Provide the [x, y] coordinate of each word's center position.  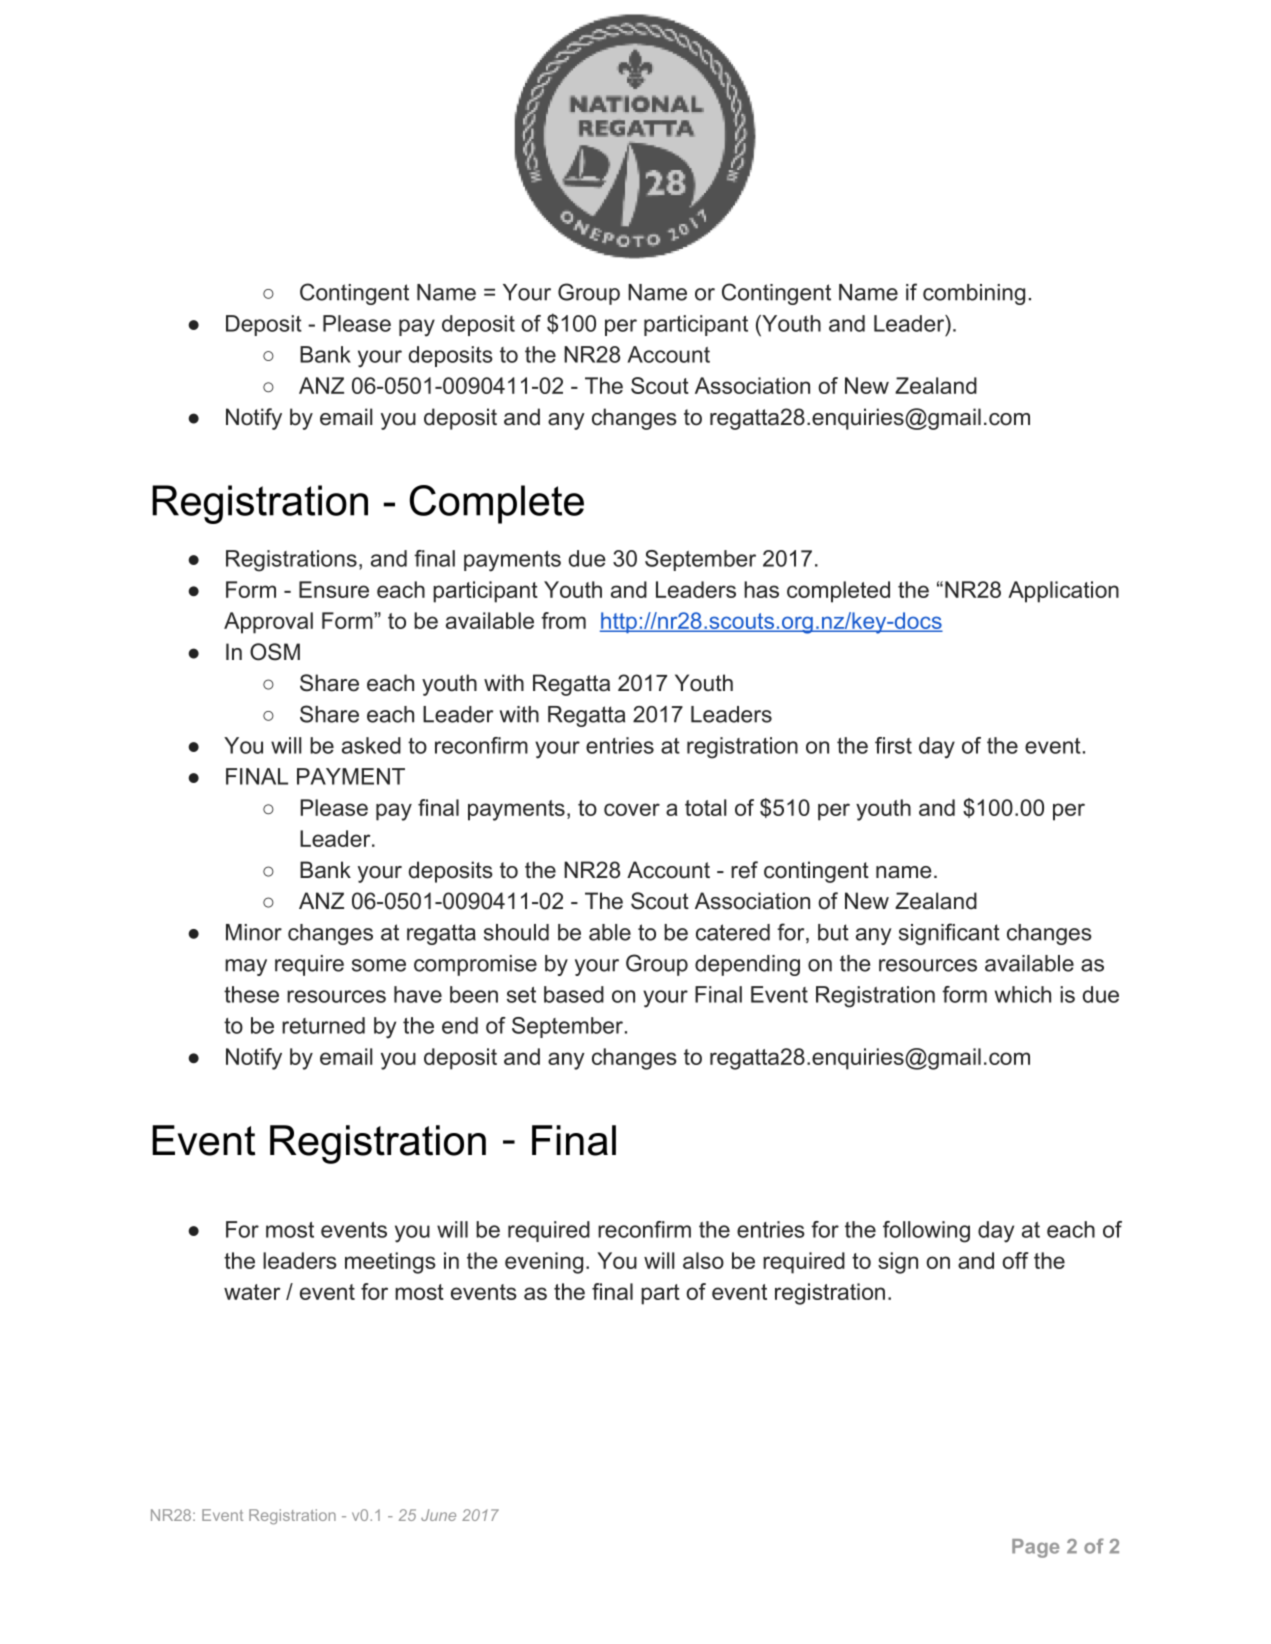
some [379, 965]
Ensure [334, 589]
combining [974, 294]
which [1023, 994]
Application [1063, 592]
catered [733, 932]
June [438, 1515]
